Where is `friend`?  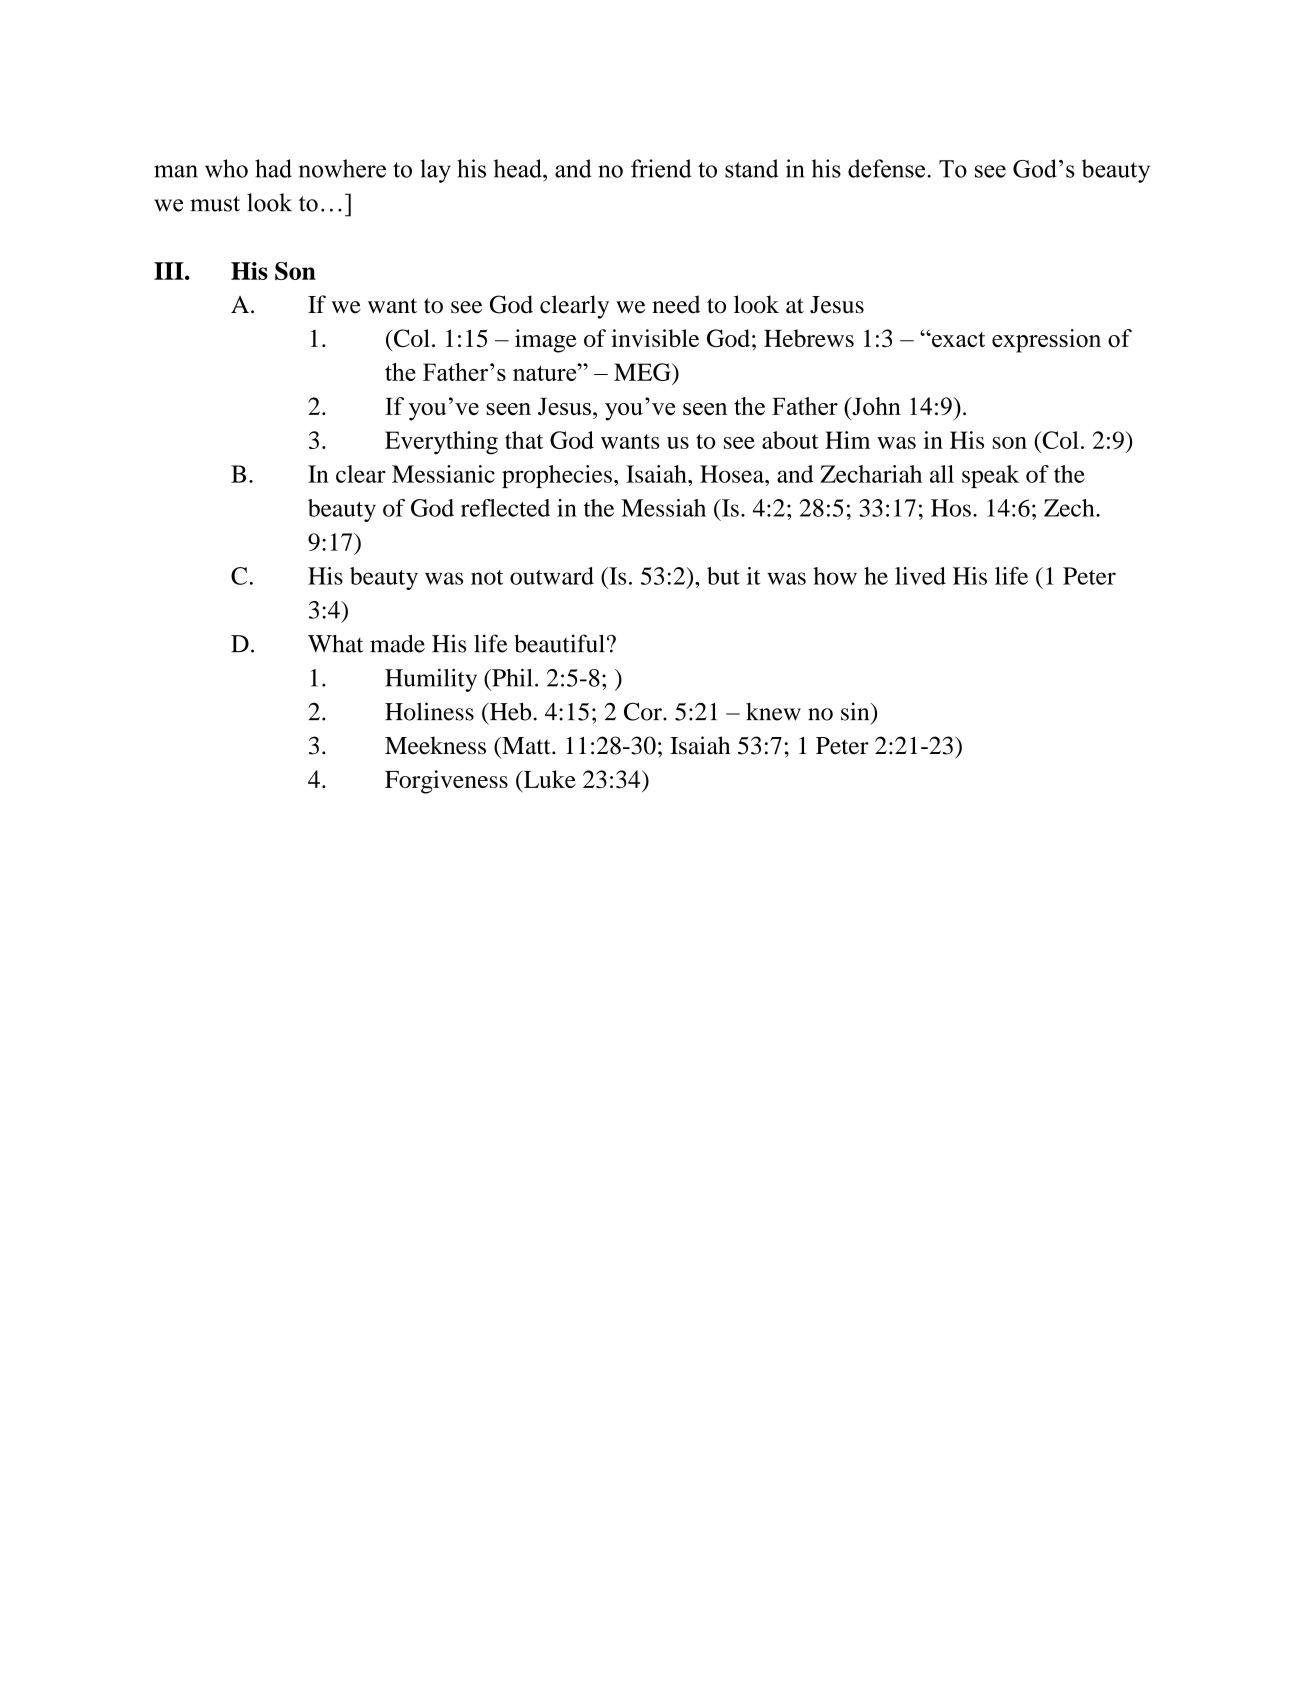
friend is located at coordinates (661, 168).
